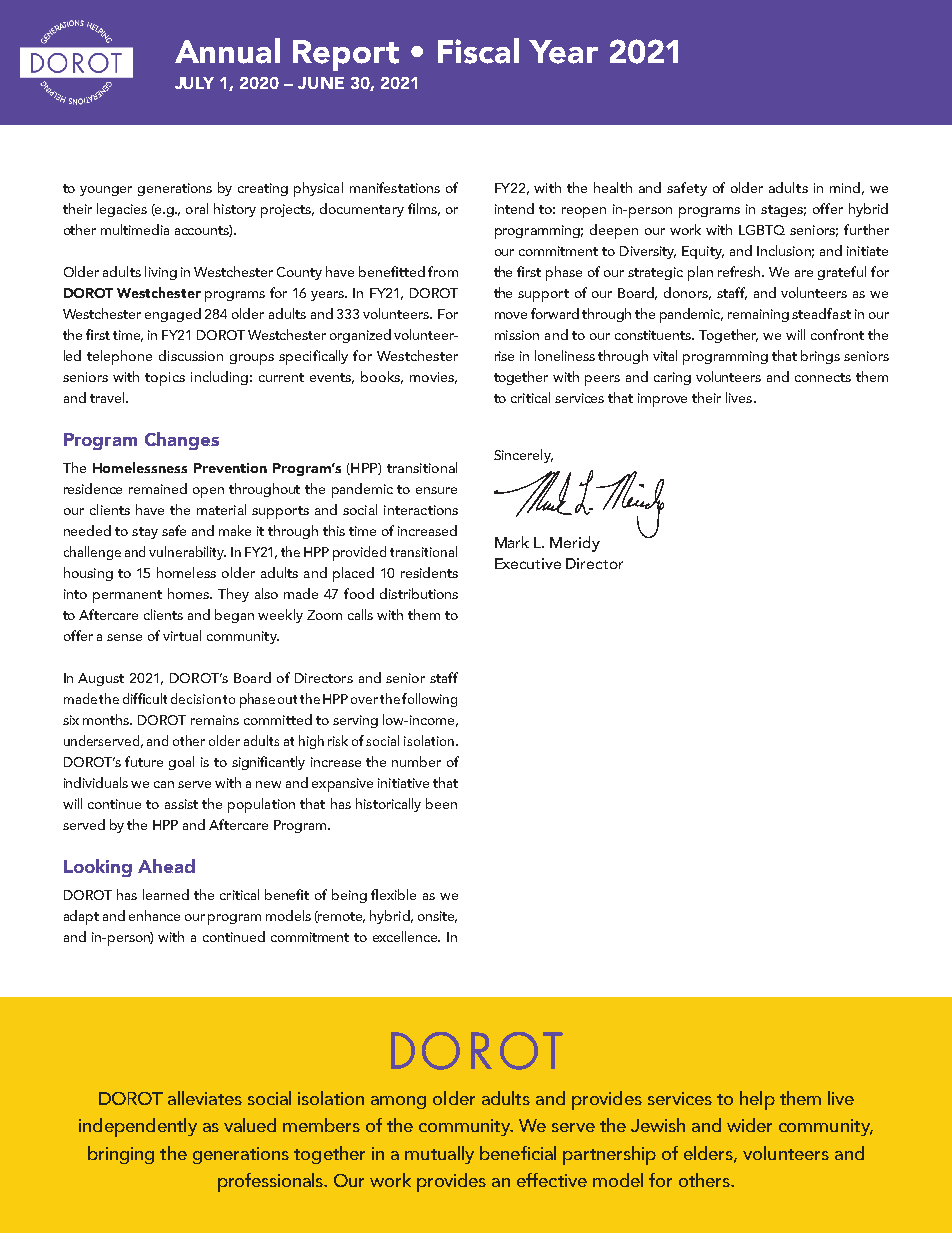 The width and height of the image is (952, 1233). What do you see at coordinates (194, 83) in the image?
I see `JULY` at bounding box center [194, 83].
